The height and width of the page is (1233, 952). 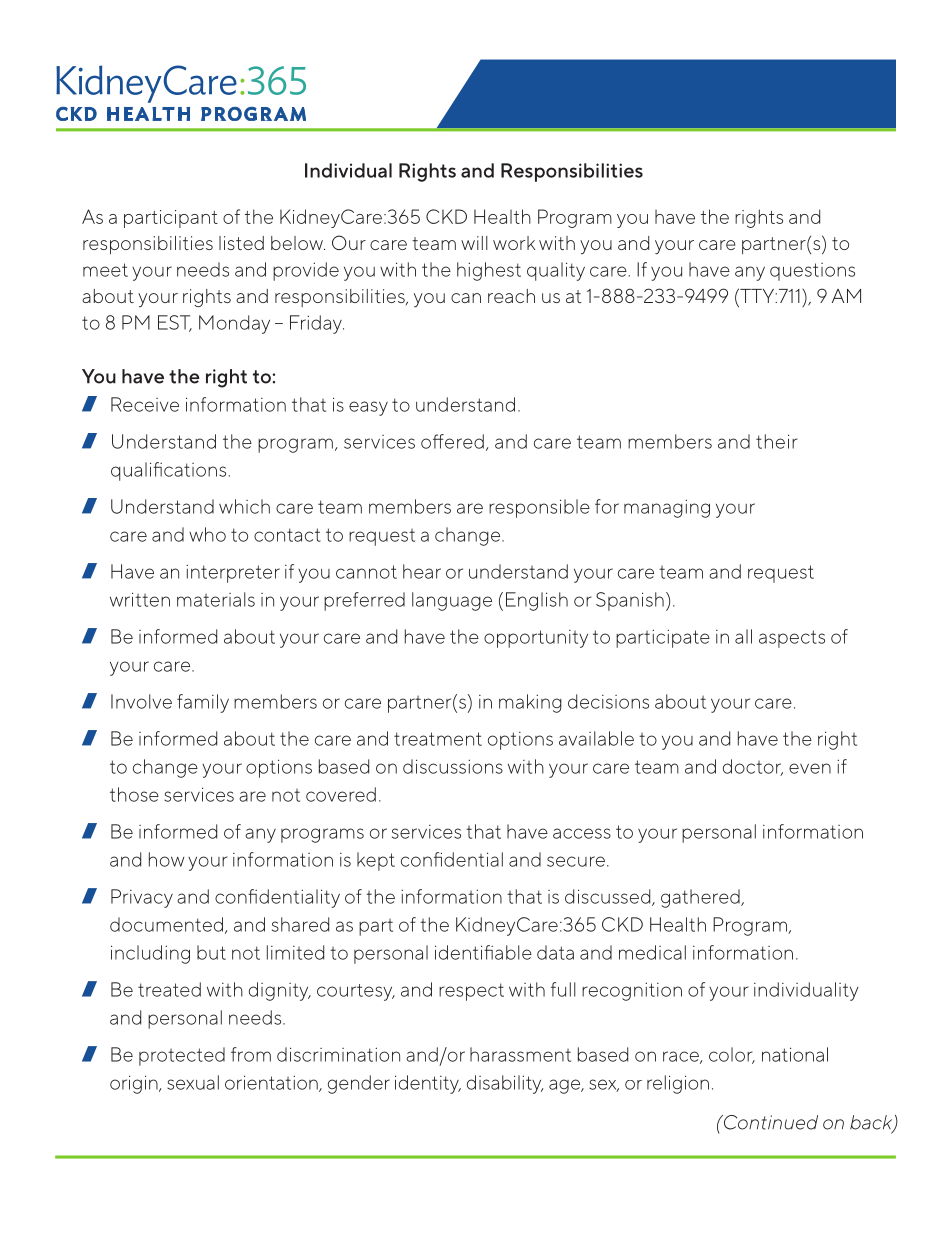 I want to click on all, so click(x=743, y=636).
